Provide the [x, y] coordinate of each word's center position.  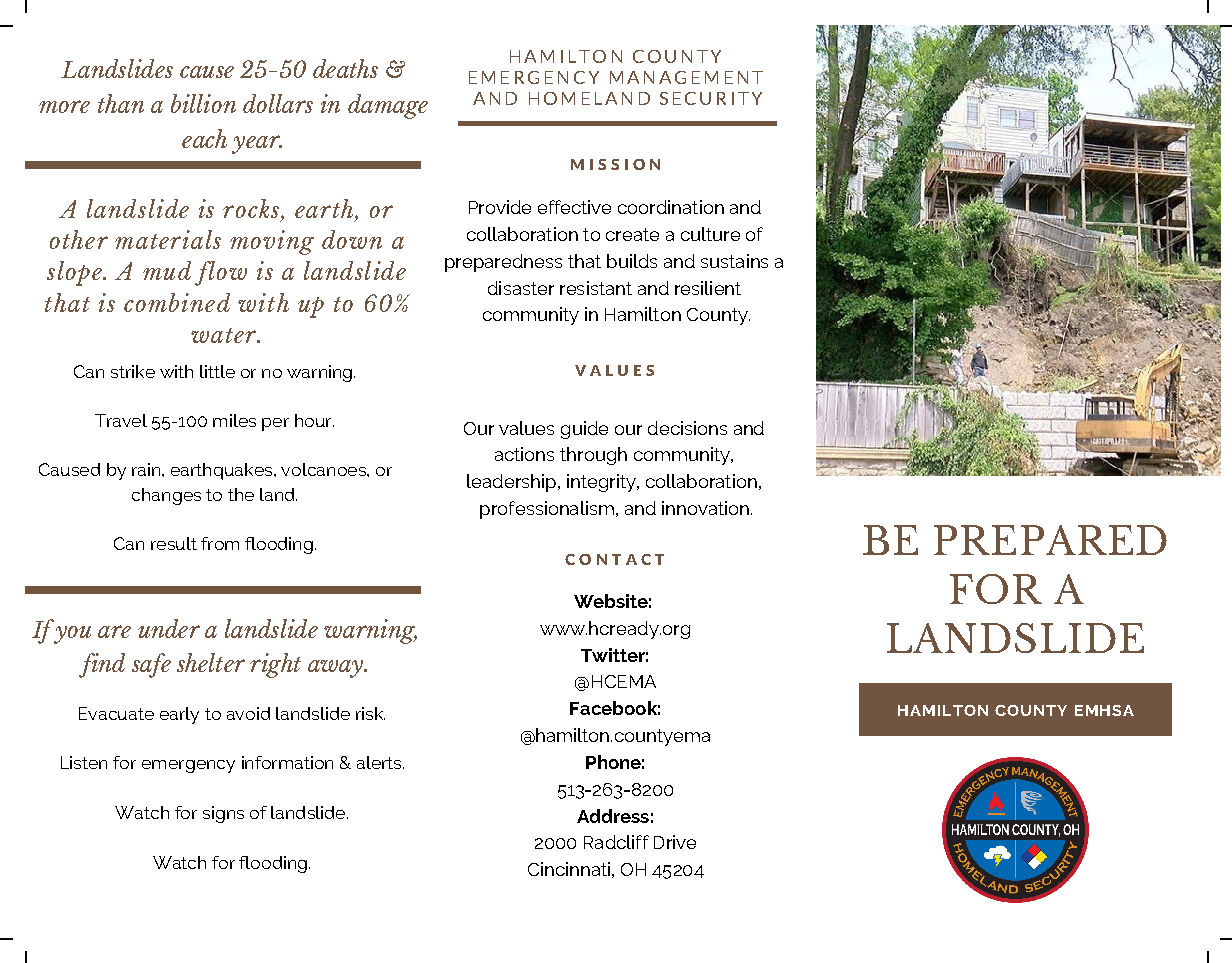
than [121, 103]
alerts [380, 762]
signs [223, 814]
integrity [602, 483]
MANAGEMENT [686, 77]
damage [388, 106]
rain [146, 469]
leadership [511, 483]
